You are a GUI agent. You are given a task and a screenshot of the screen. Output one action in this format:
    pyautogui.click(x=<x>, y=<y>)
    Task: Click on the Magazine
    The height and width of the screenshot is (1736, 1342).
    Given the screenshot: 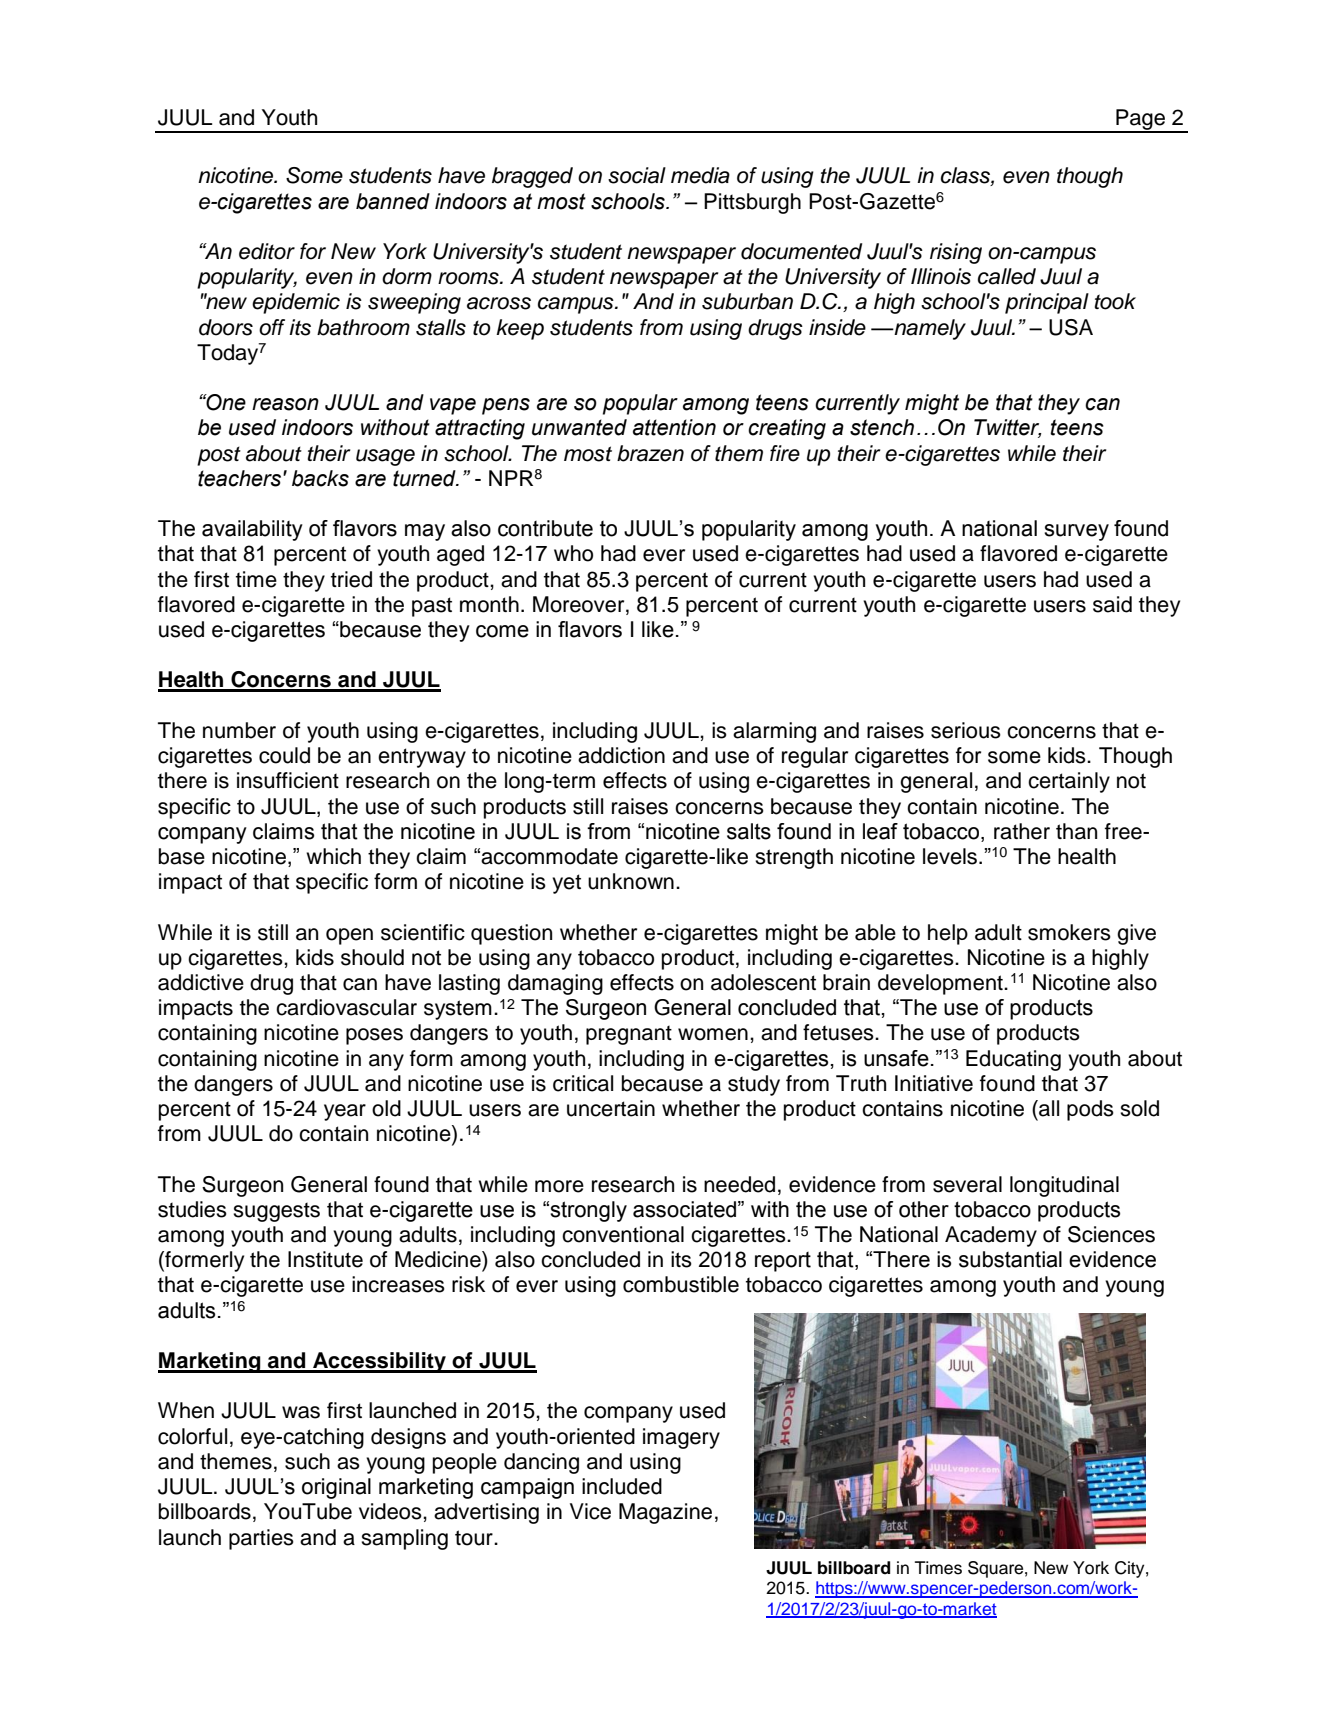 What is the action you would take?
    pyautogui.click(x=665, y=1513)
